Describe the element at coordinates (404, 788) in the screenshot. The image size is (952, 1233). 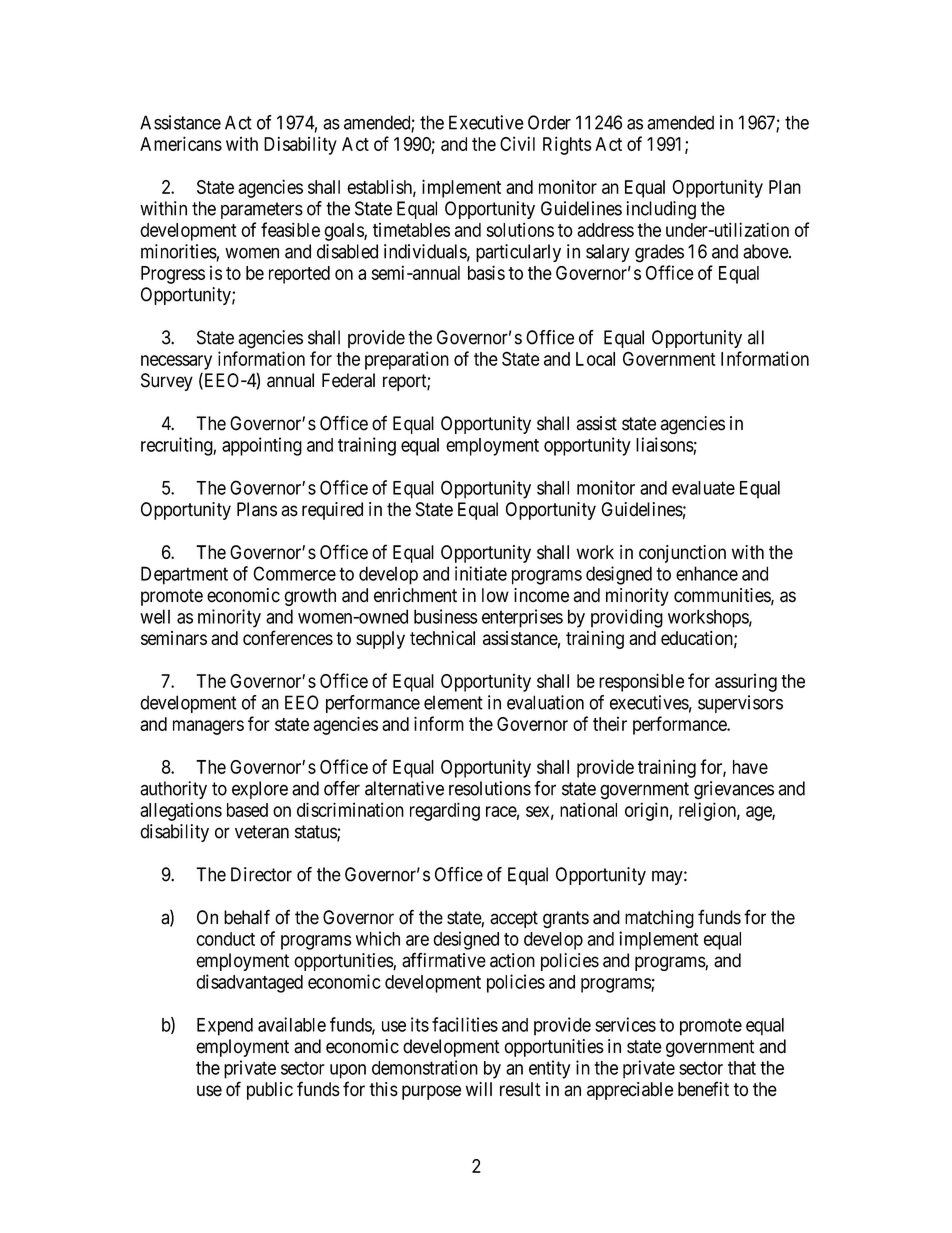
I see `alternative` at that location.
